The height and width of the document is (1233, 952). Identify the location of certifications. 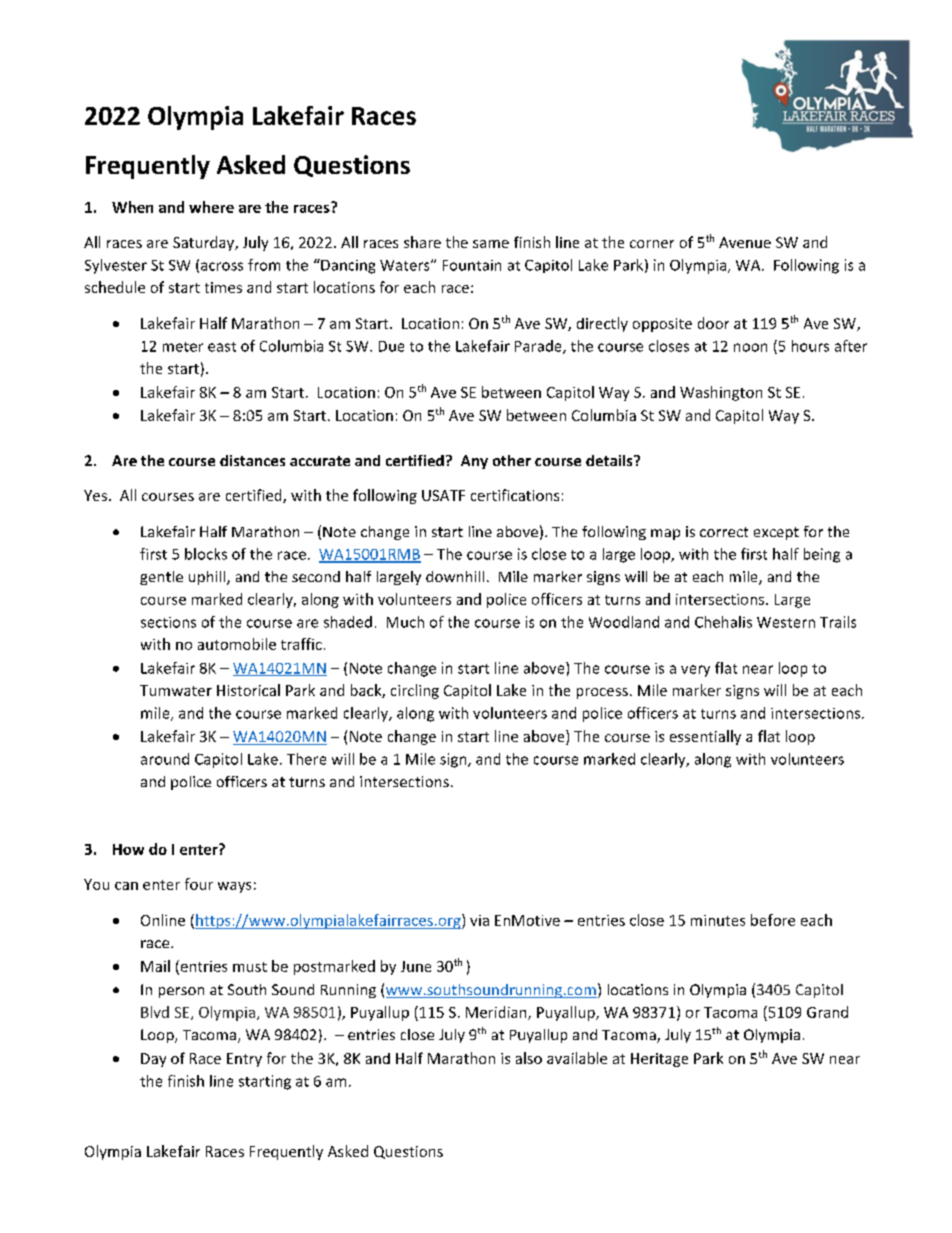
(515, 495).
